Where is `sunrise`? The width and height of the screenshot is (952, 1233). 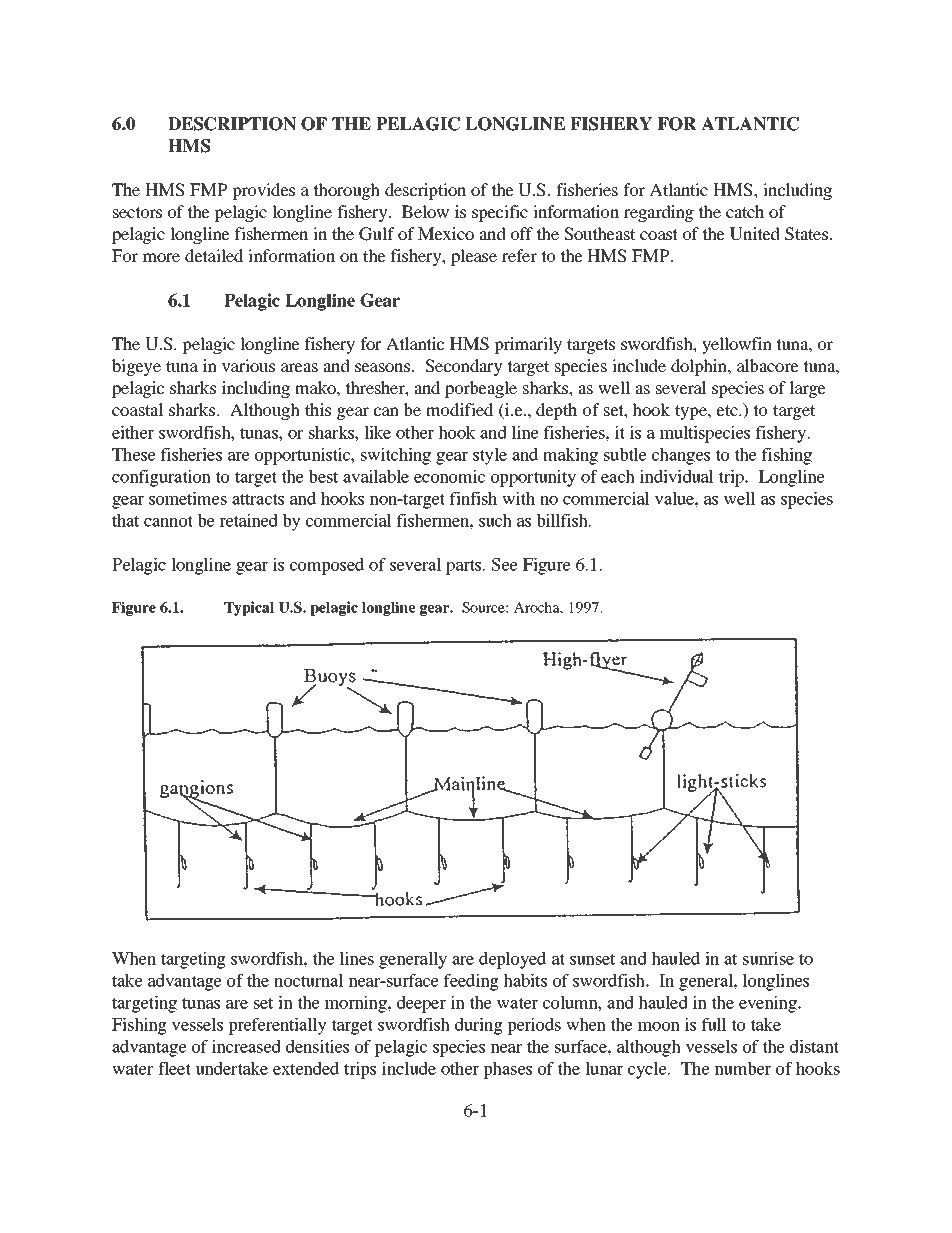
sunrise is located at coordinates (768, 958).
